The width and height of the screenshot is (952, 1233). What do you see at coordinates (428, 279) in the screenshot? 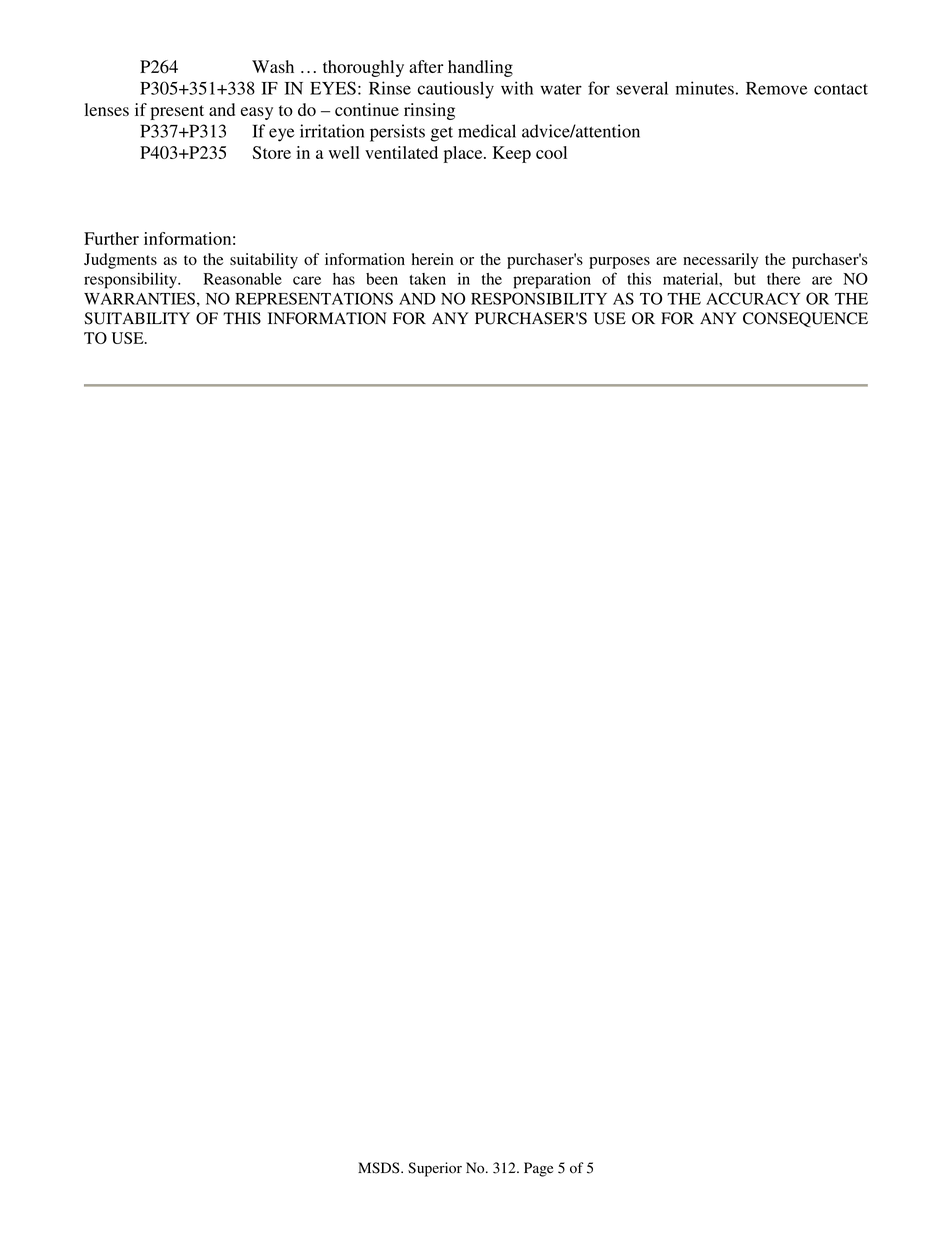
I see `taken` at bounding box center [428, 279].
